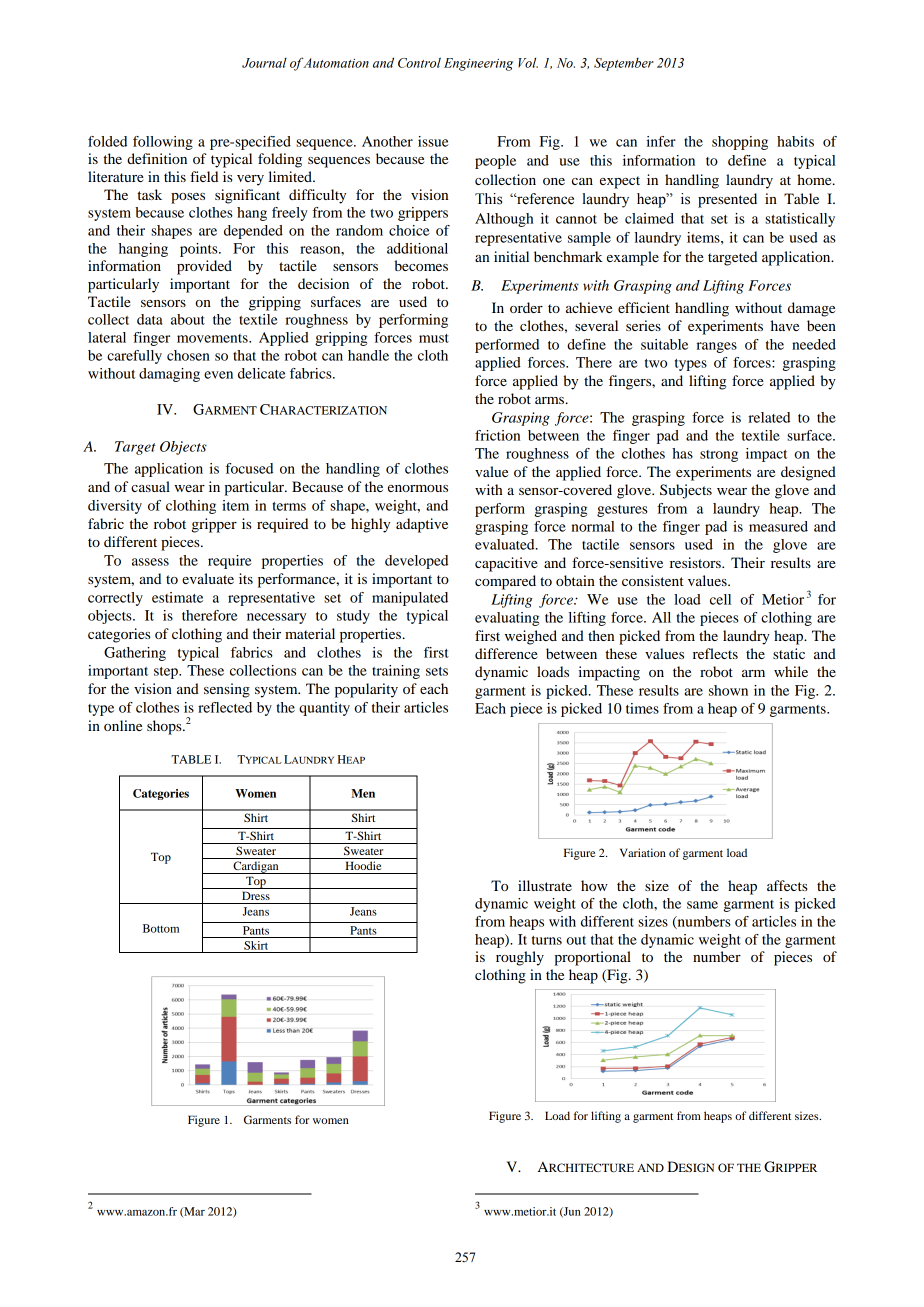  What do you see at coordinates (520, 958) in the document?
I see `roughly` at bounding box center [520, 958].
